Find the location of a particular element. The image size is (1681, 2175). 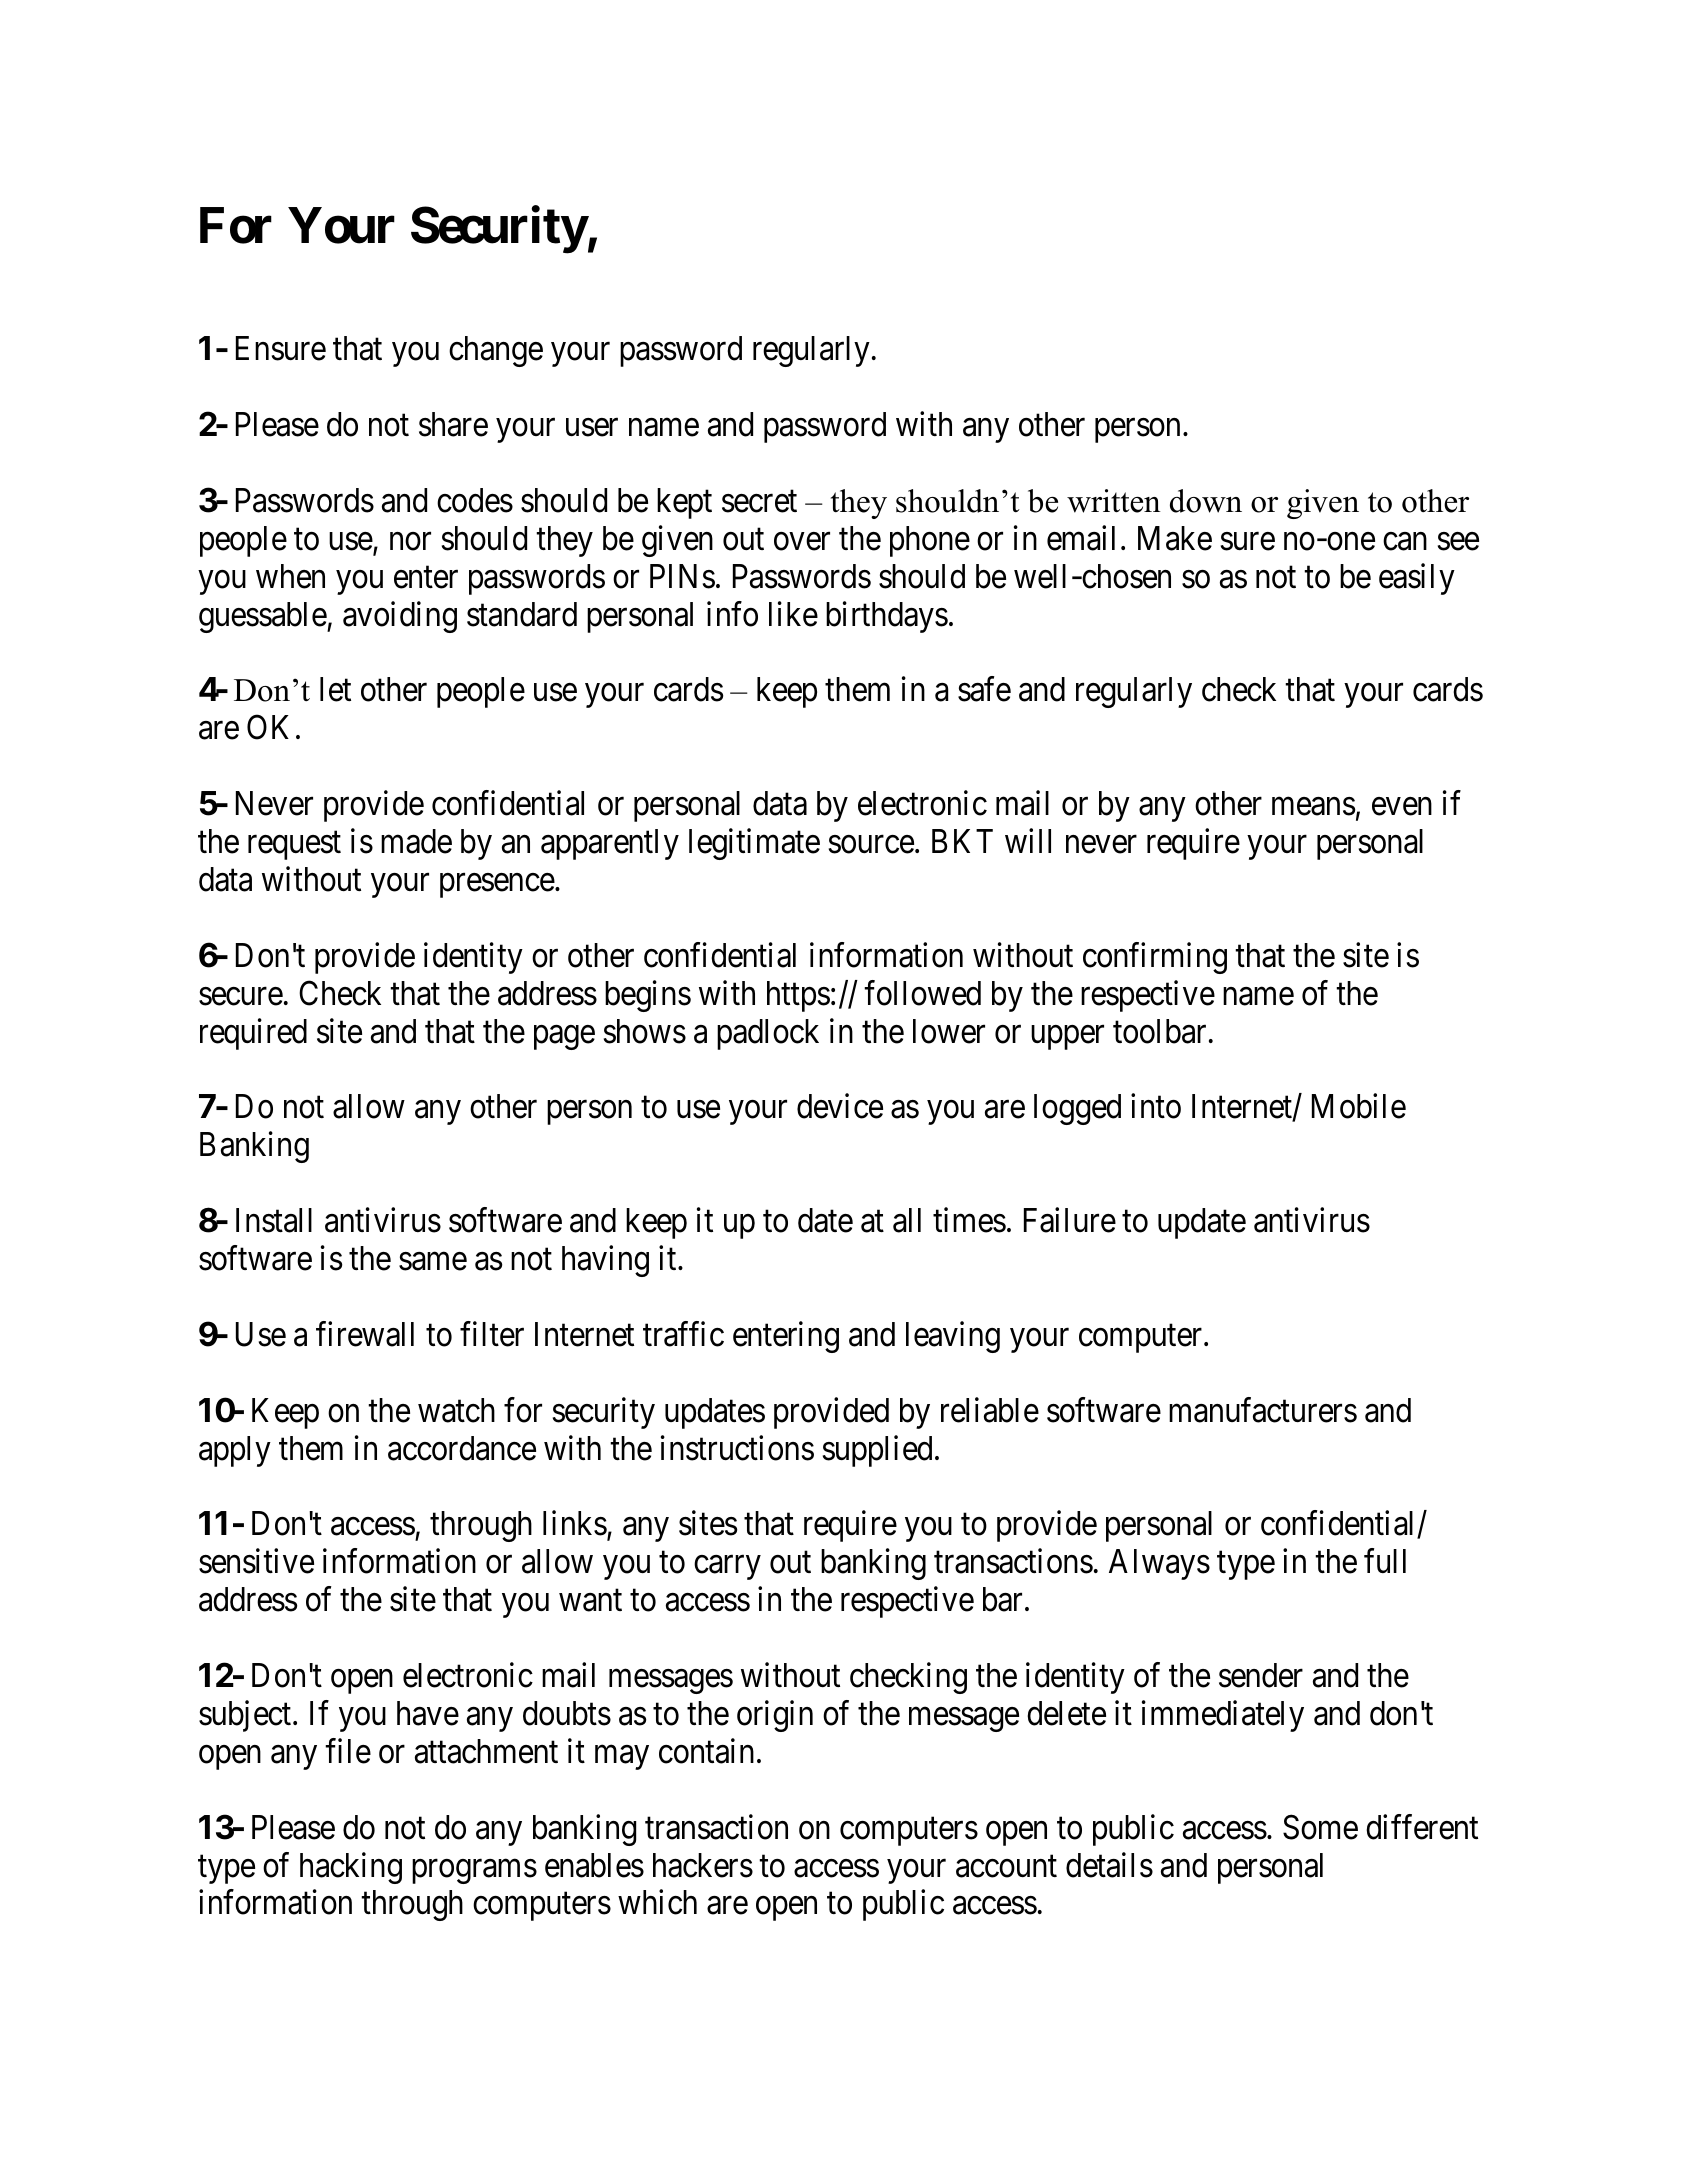

same is located at coordinates (433, 1262).
